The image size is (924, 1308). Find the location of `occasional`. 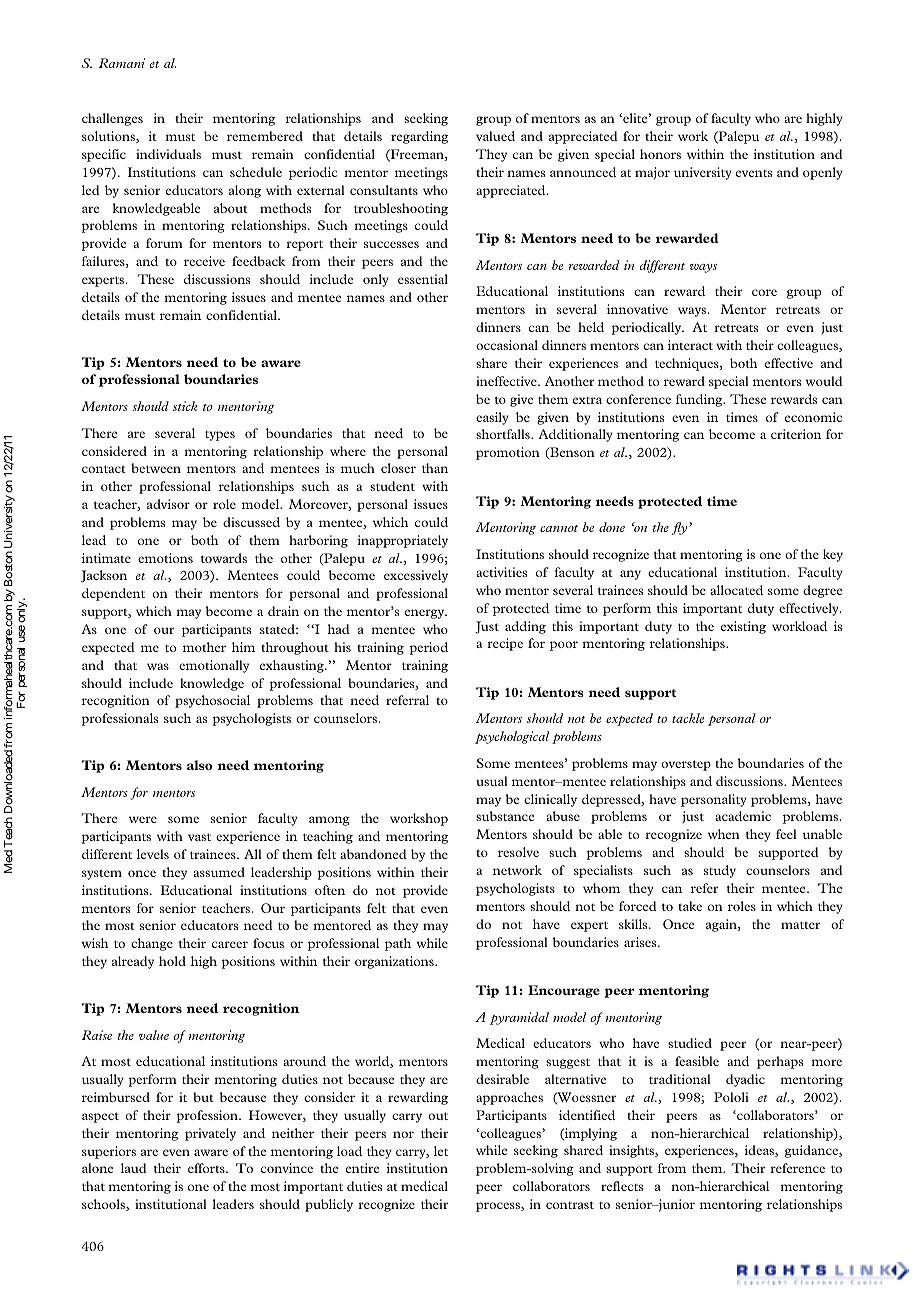

occasional is located at coordinates (507, 345).
